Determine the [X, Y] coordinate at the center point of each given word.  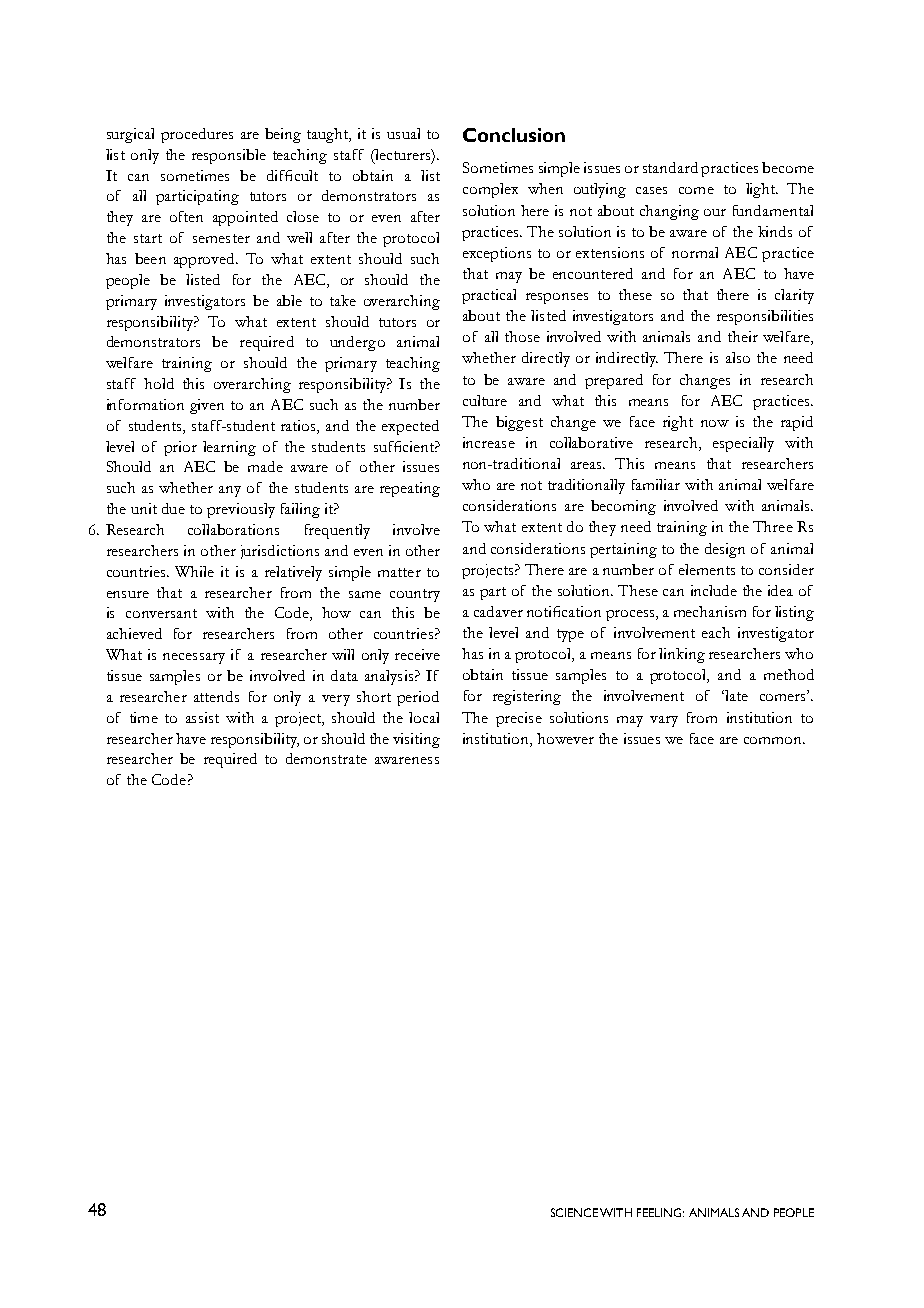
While [194, 571]
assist [202, 717]
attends [216, 696]
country [415, 595]
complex [490, 190]
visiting [416, 740]
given [207, 406]
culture [485, 400]
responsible [229, 156]
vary [664, 721]
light [761, 190]
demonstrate [326, 758]
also [738, 357]
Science [574, 1212]
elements [707, 569]
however [565, 738]
